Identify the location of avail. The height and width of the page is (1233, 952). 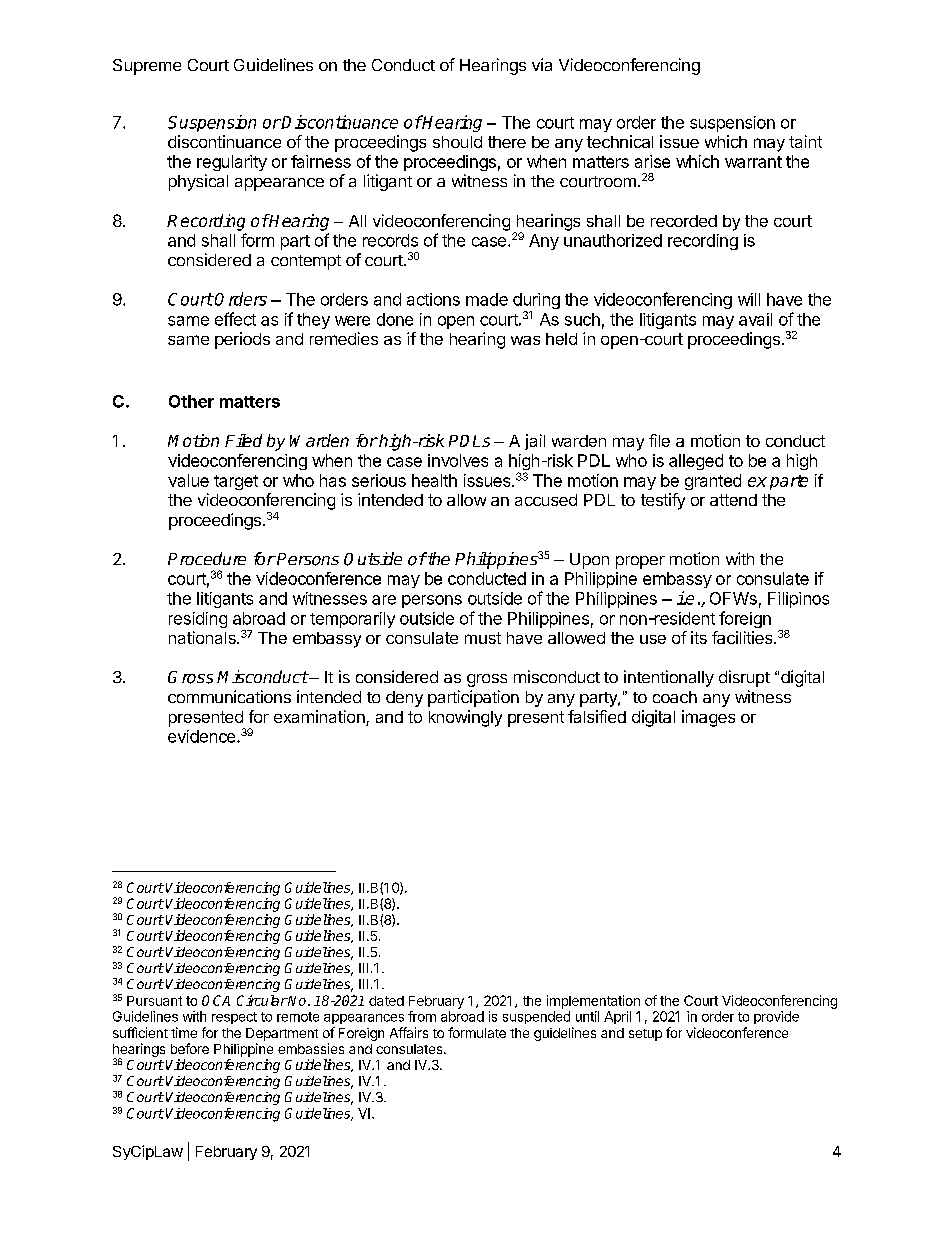
(755, 319).
